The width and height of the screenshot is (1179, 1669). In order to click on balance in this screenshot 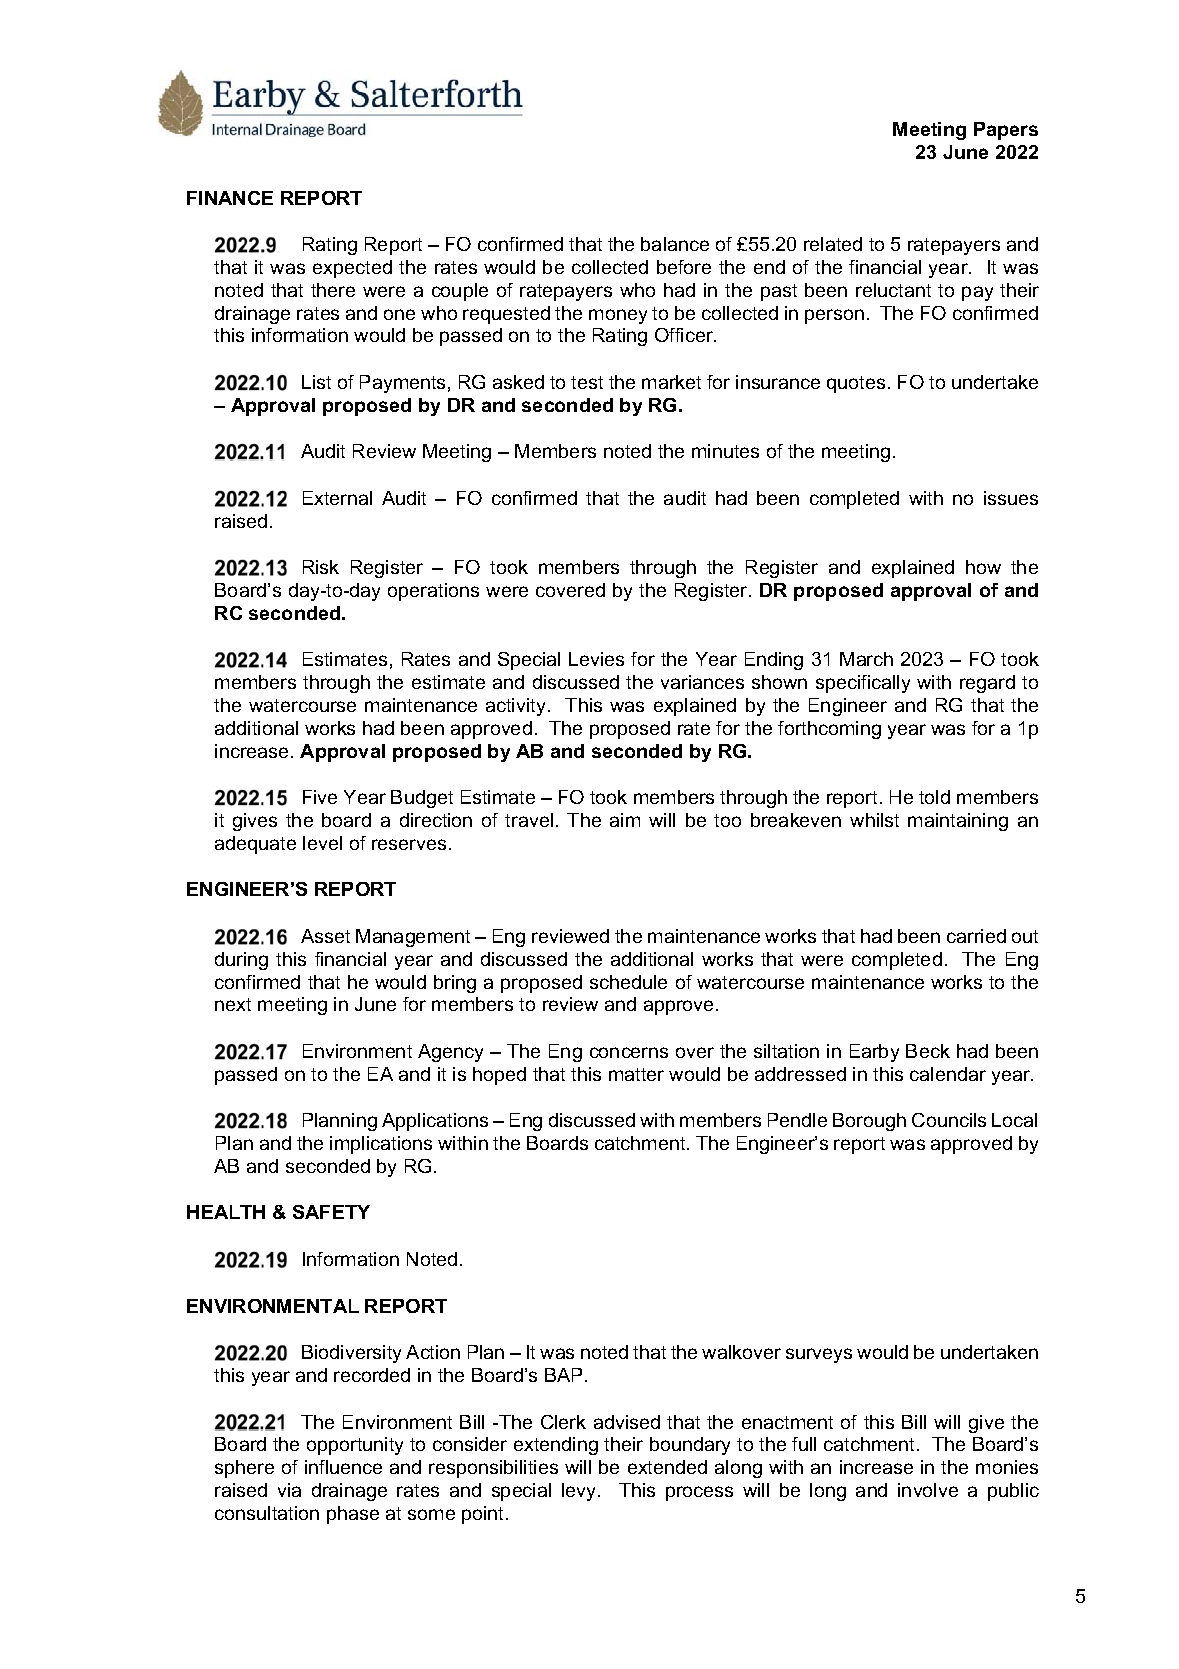, I will do `click(675, 244)`.
